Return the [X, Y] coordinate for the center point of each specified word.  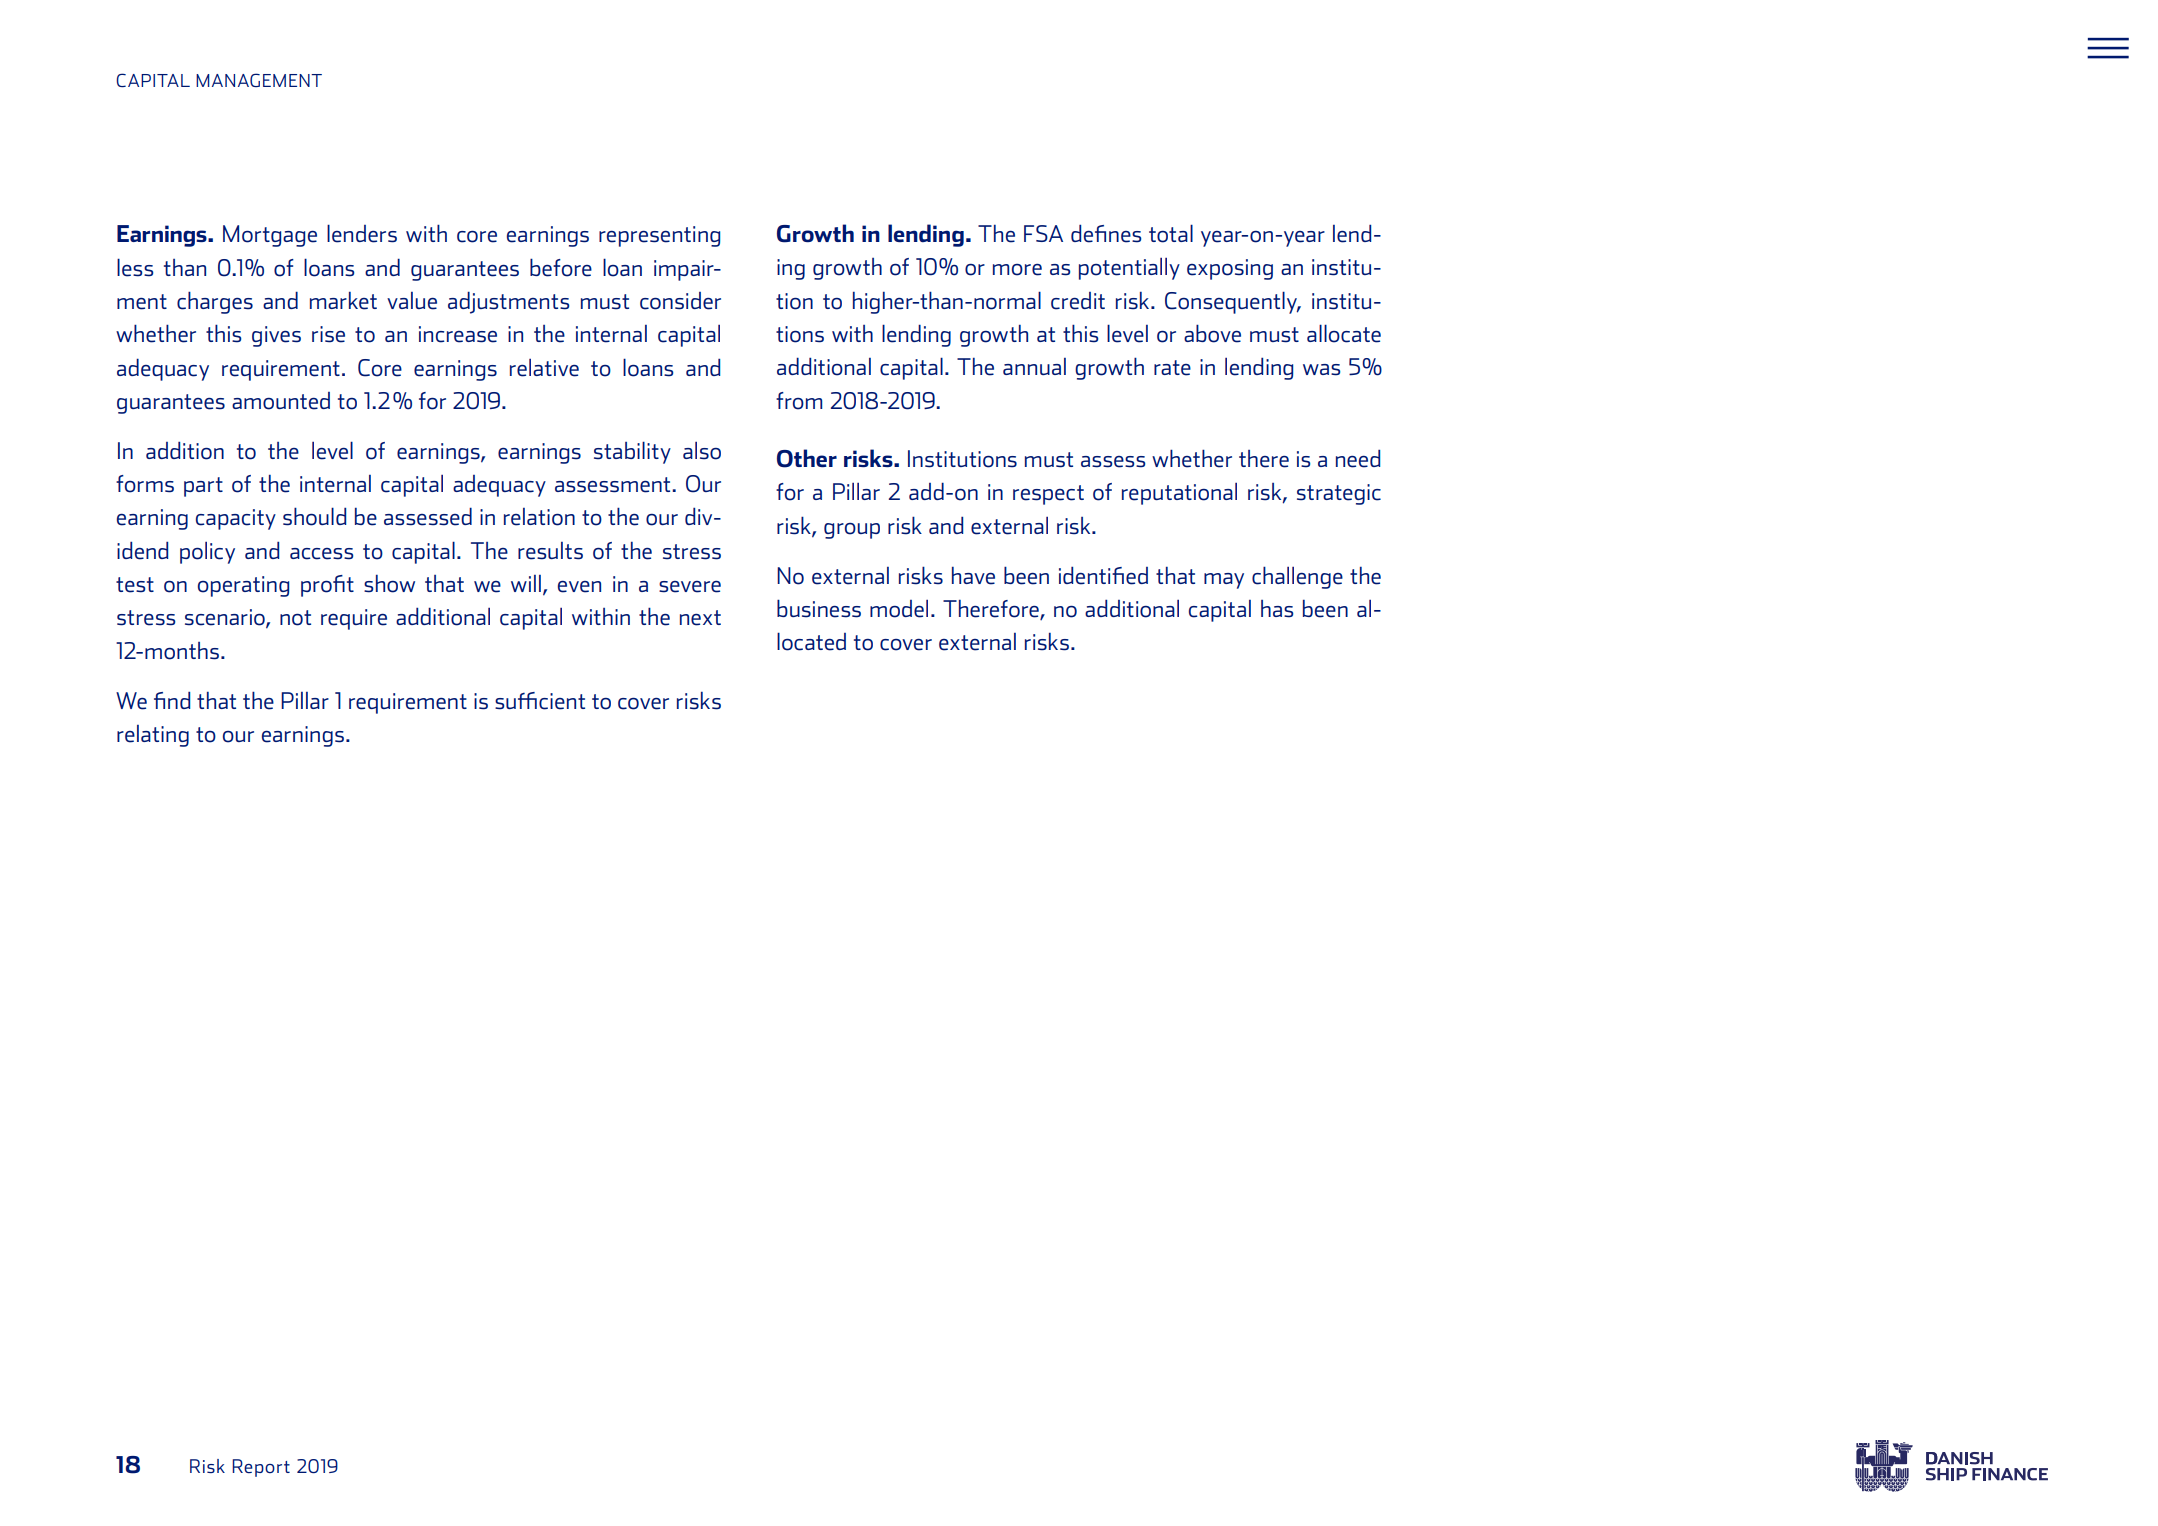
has [1277, 609]
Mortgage [270, 236]
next [700, 618]
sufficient [540, 701]
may [1224, 581]
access [321, 554]
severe [690, 587]
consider [680, 301]
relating [153, 736]
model [899, 609]
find [172, 700]
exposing [1230, 269]
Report [261, 1468]
